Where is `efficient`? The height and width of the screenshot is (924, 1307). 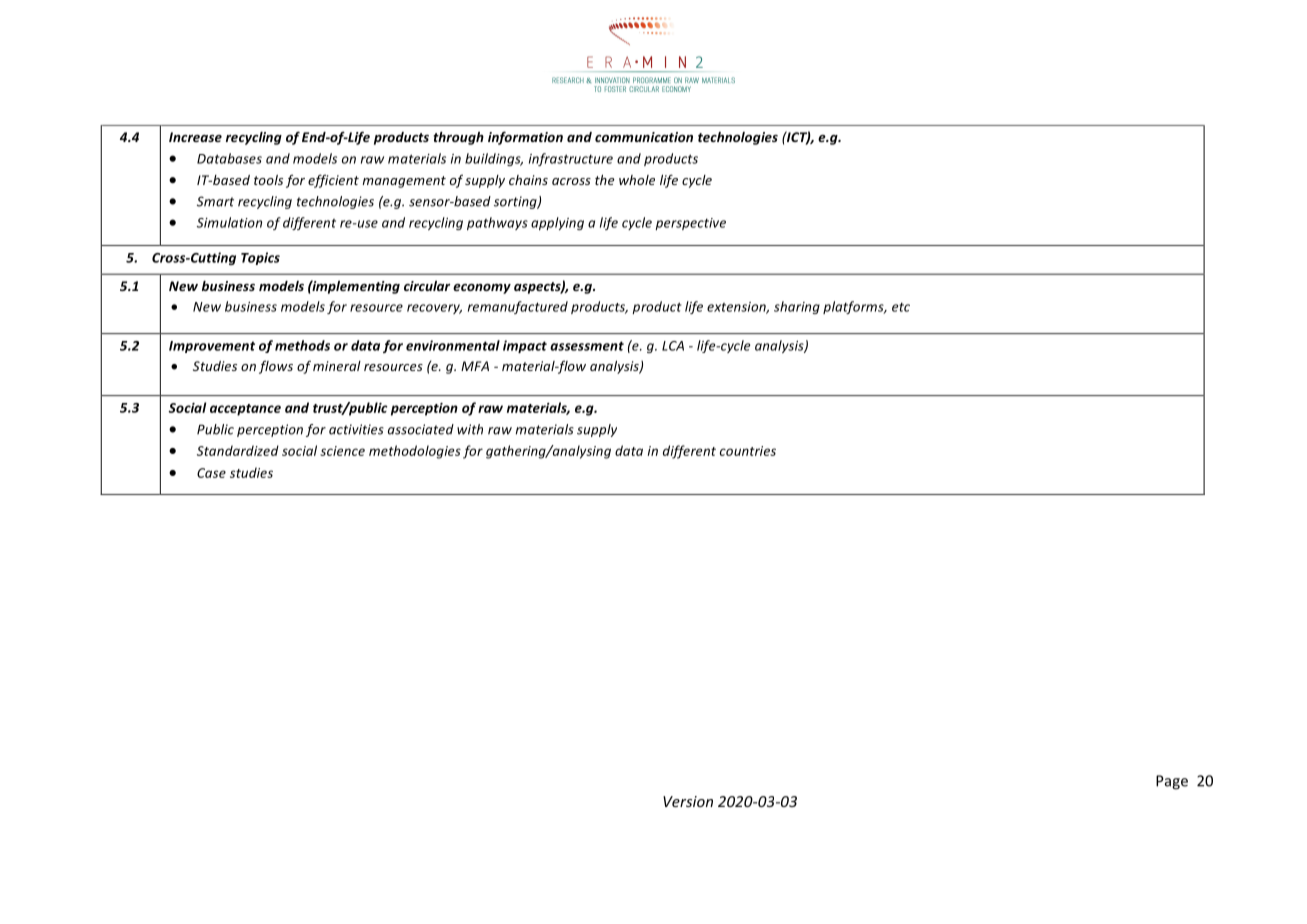
efficient is located at coordinates (333, 181).
